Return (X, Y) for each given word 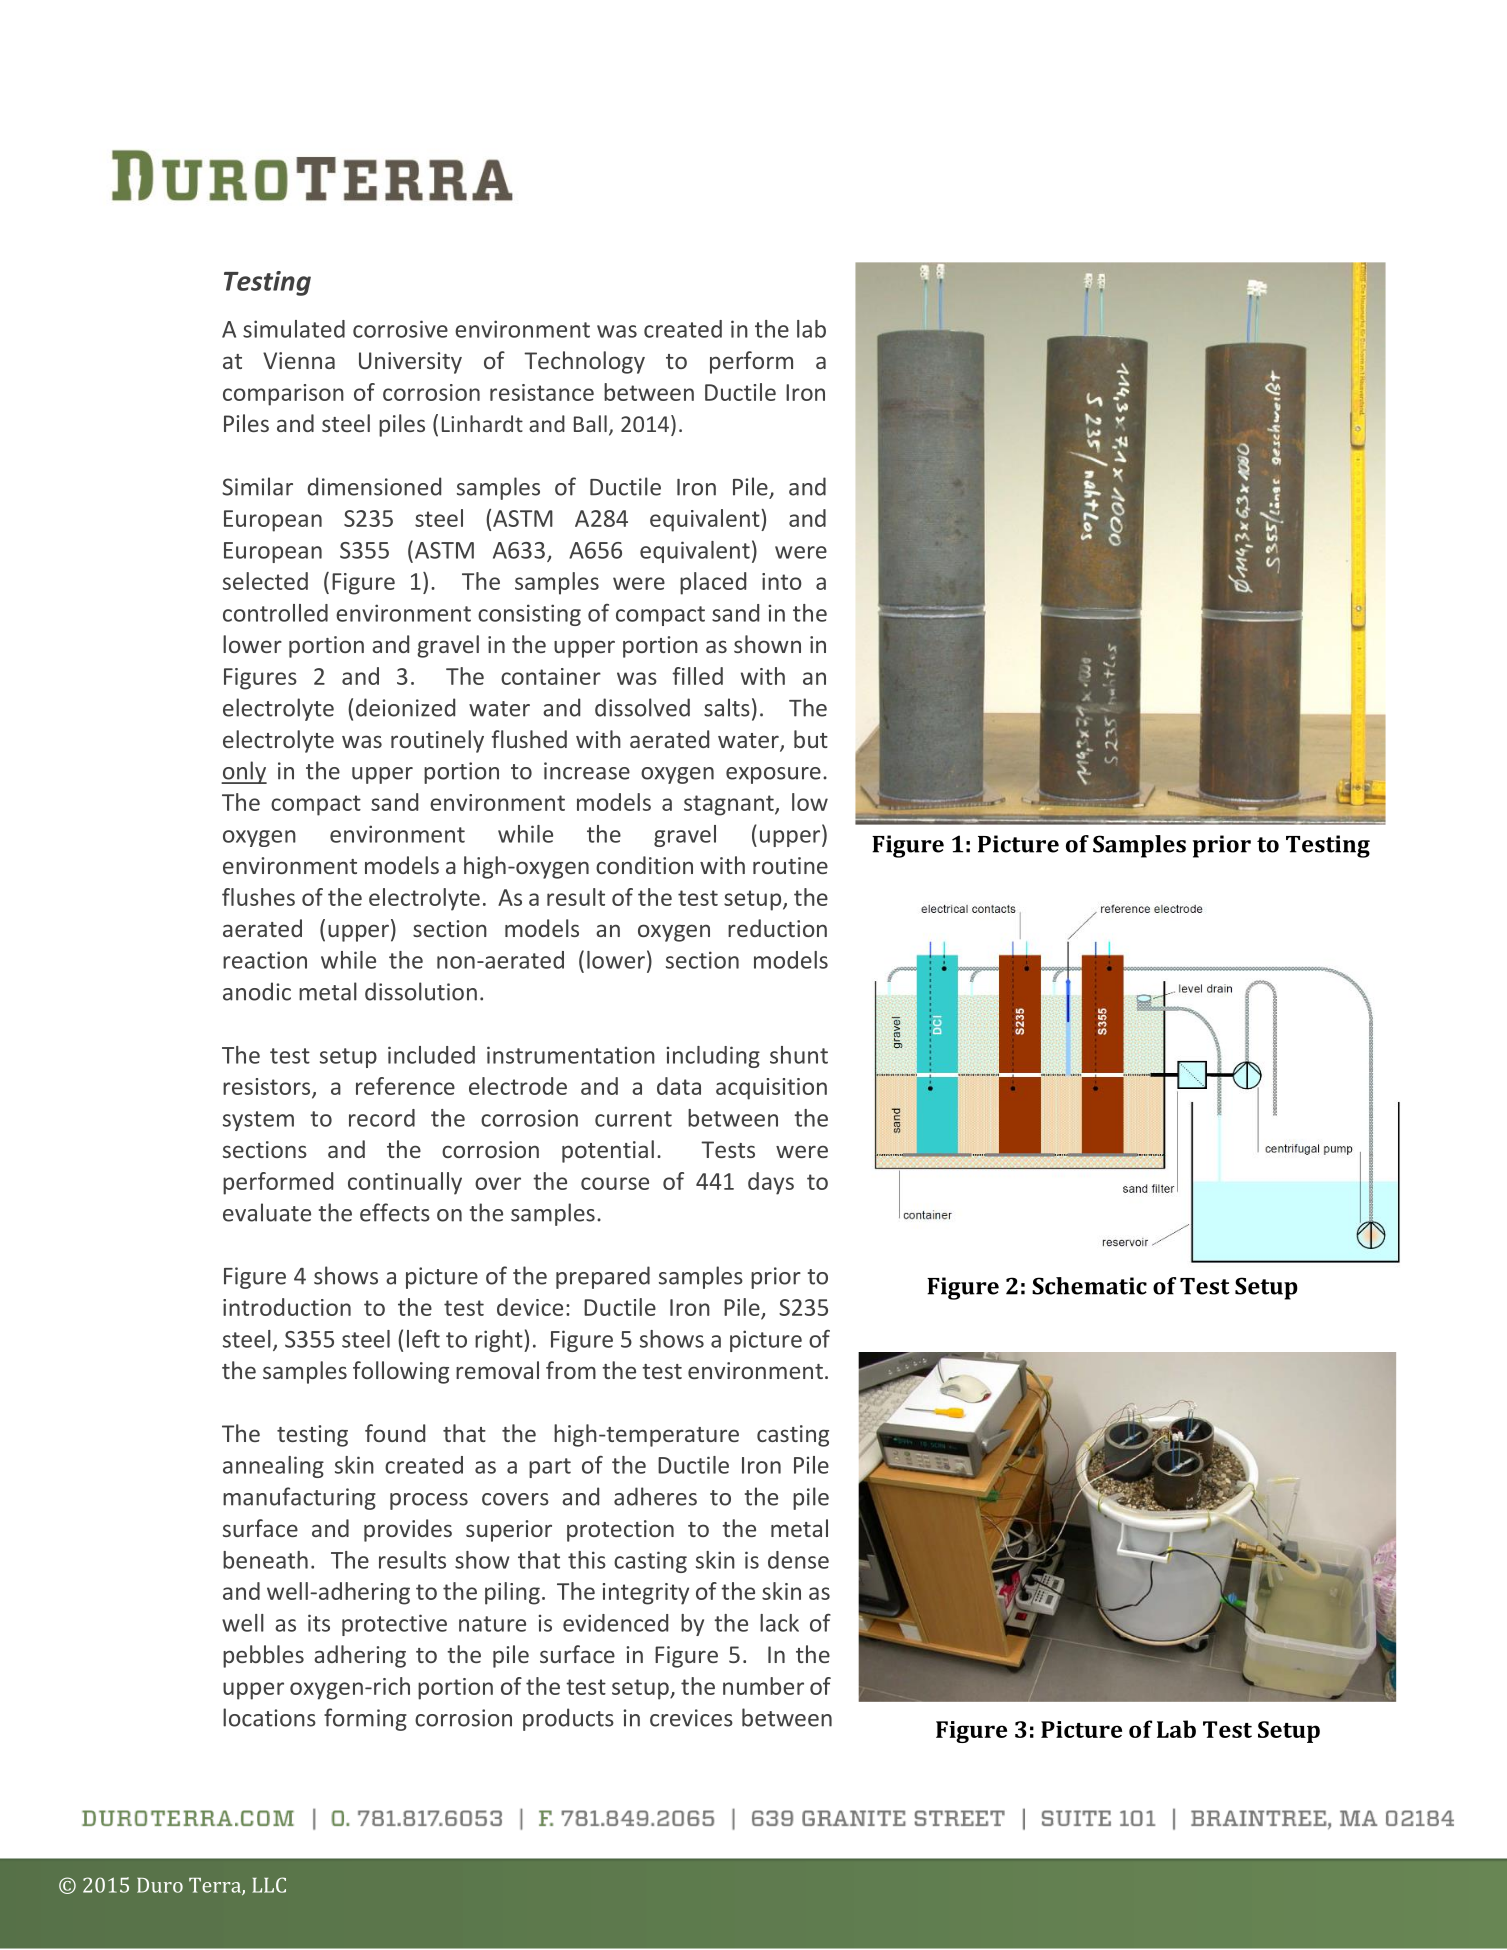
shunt (799, 1055)
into (782, 581)
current (633, 1119)
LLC (269, 1885)
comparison (283, 395)
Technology (584, 362)
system (258, 1121)
